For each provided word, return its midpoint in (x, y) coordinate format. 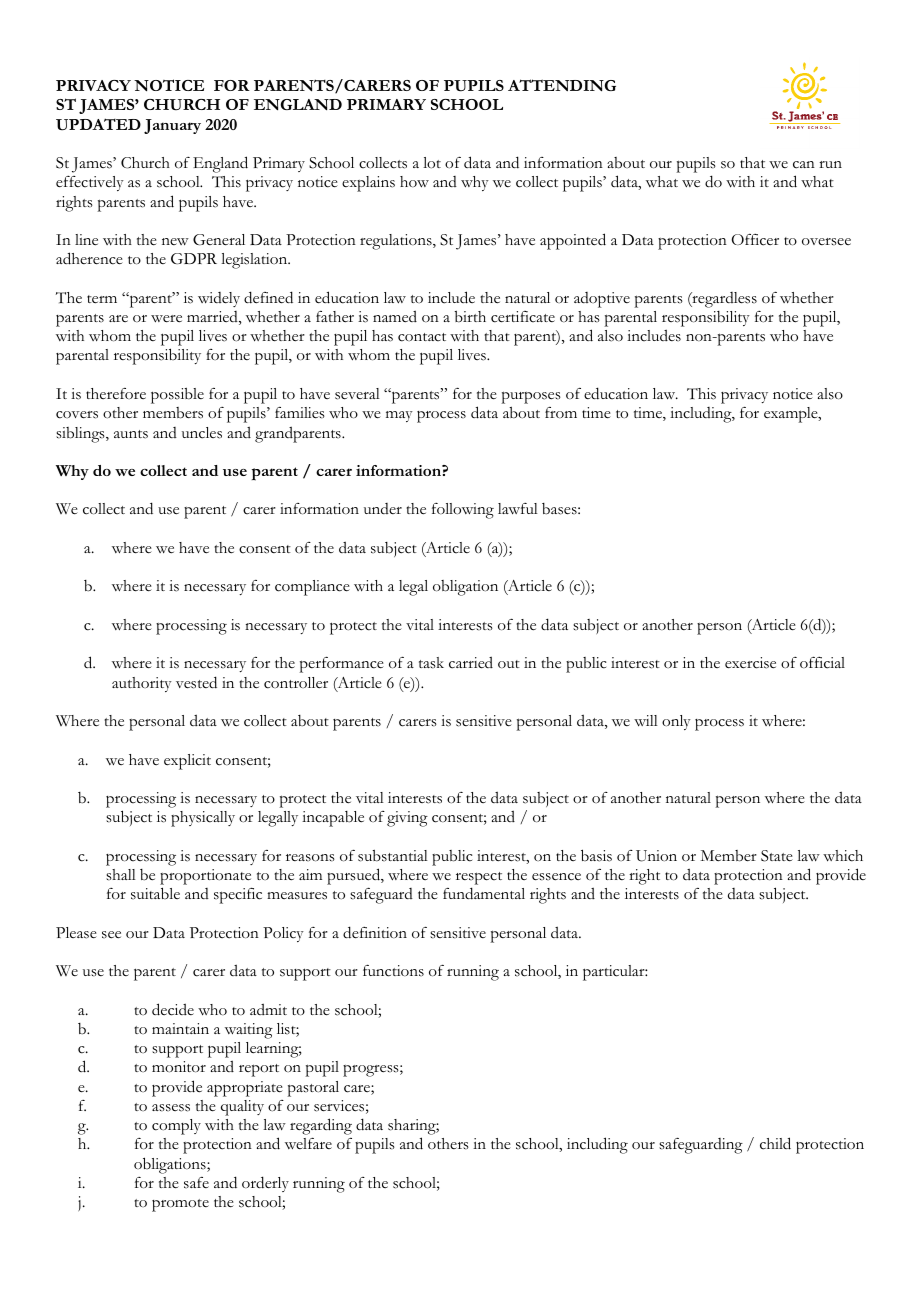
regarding (321, 1126)
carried (471, 662)
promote (180, 1205)
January (172, 126)
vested (196, 682)
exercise (750, 663)
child (775, 1143)
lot (432, 163)
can (804, 165)
